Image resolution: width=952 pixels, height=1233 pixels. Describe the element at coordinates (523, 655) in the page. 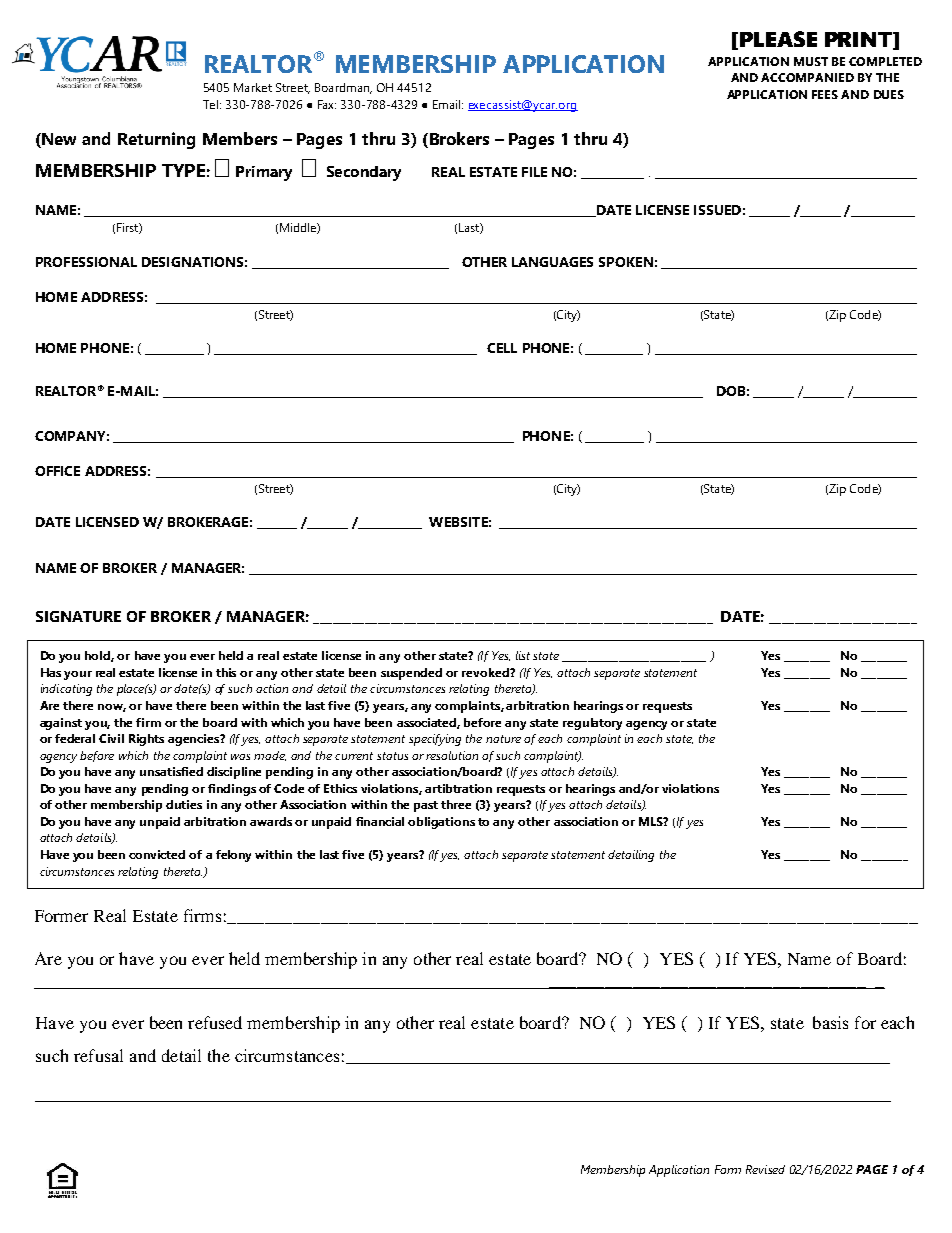

I see `list` at that location.
